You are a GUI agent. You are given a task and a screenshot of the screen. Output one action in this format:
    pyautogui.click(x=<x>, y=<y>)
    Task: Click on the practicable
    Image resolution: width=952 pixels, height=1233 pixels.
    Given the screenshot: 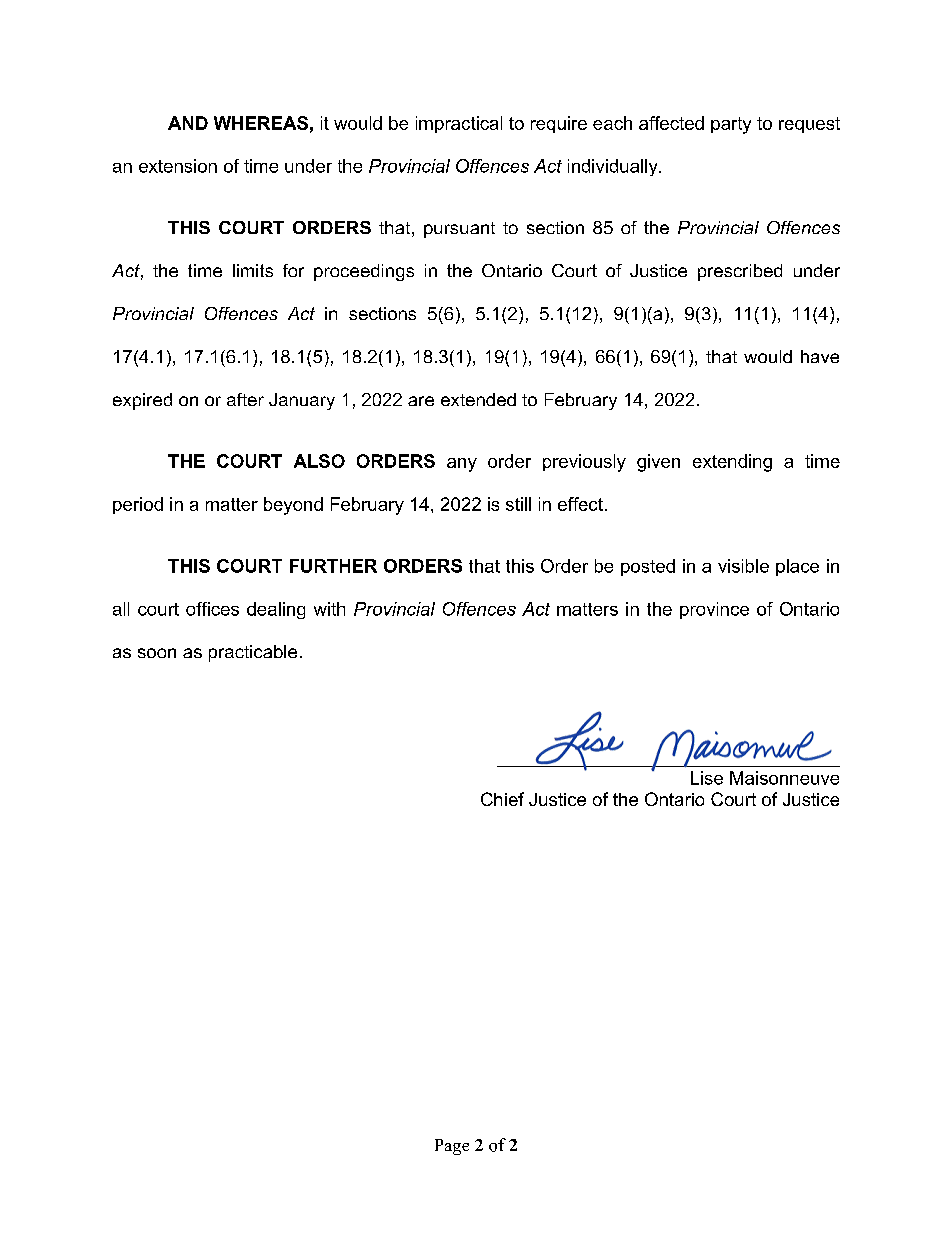 What is the action you would take?
    pyautogui.click(x=253, y=653)
